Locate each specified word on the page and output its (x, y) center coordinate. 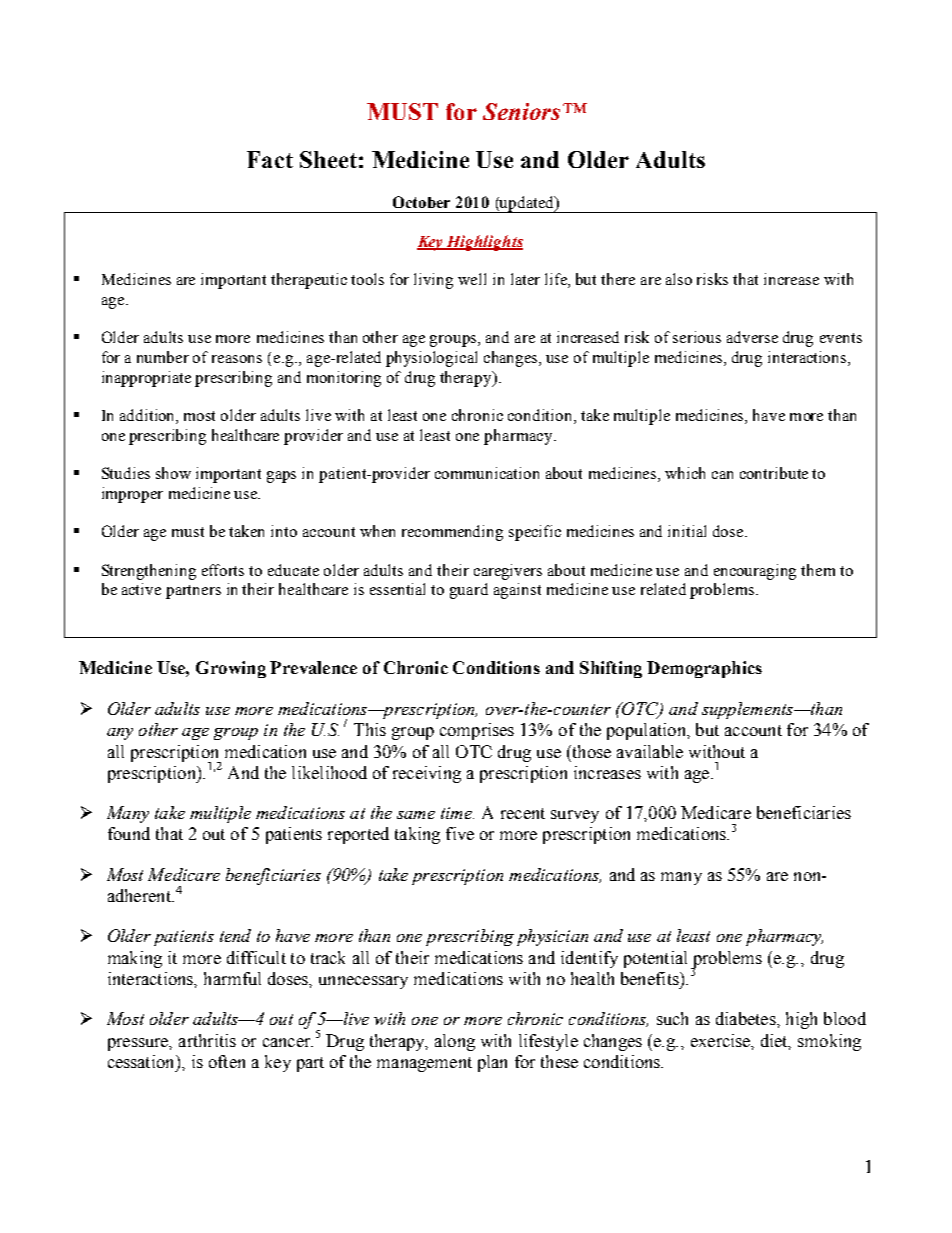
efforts (223, 570)
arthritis (207, 1040)
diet (776, 1041)
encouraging (755, 572)
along (455, 1042)
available (650, 751)
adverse (752, 337)
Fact (270, 159)
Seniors (521, 111)
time (457, 813)
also (679, 279)
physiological (431, 359)
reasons (237, 359)
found (129, 833)
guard (469, 591)
